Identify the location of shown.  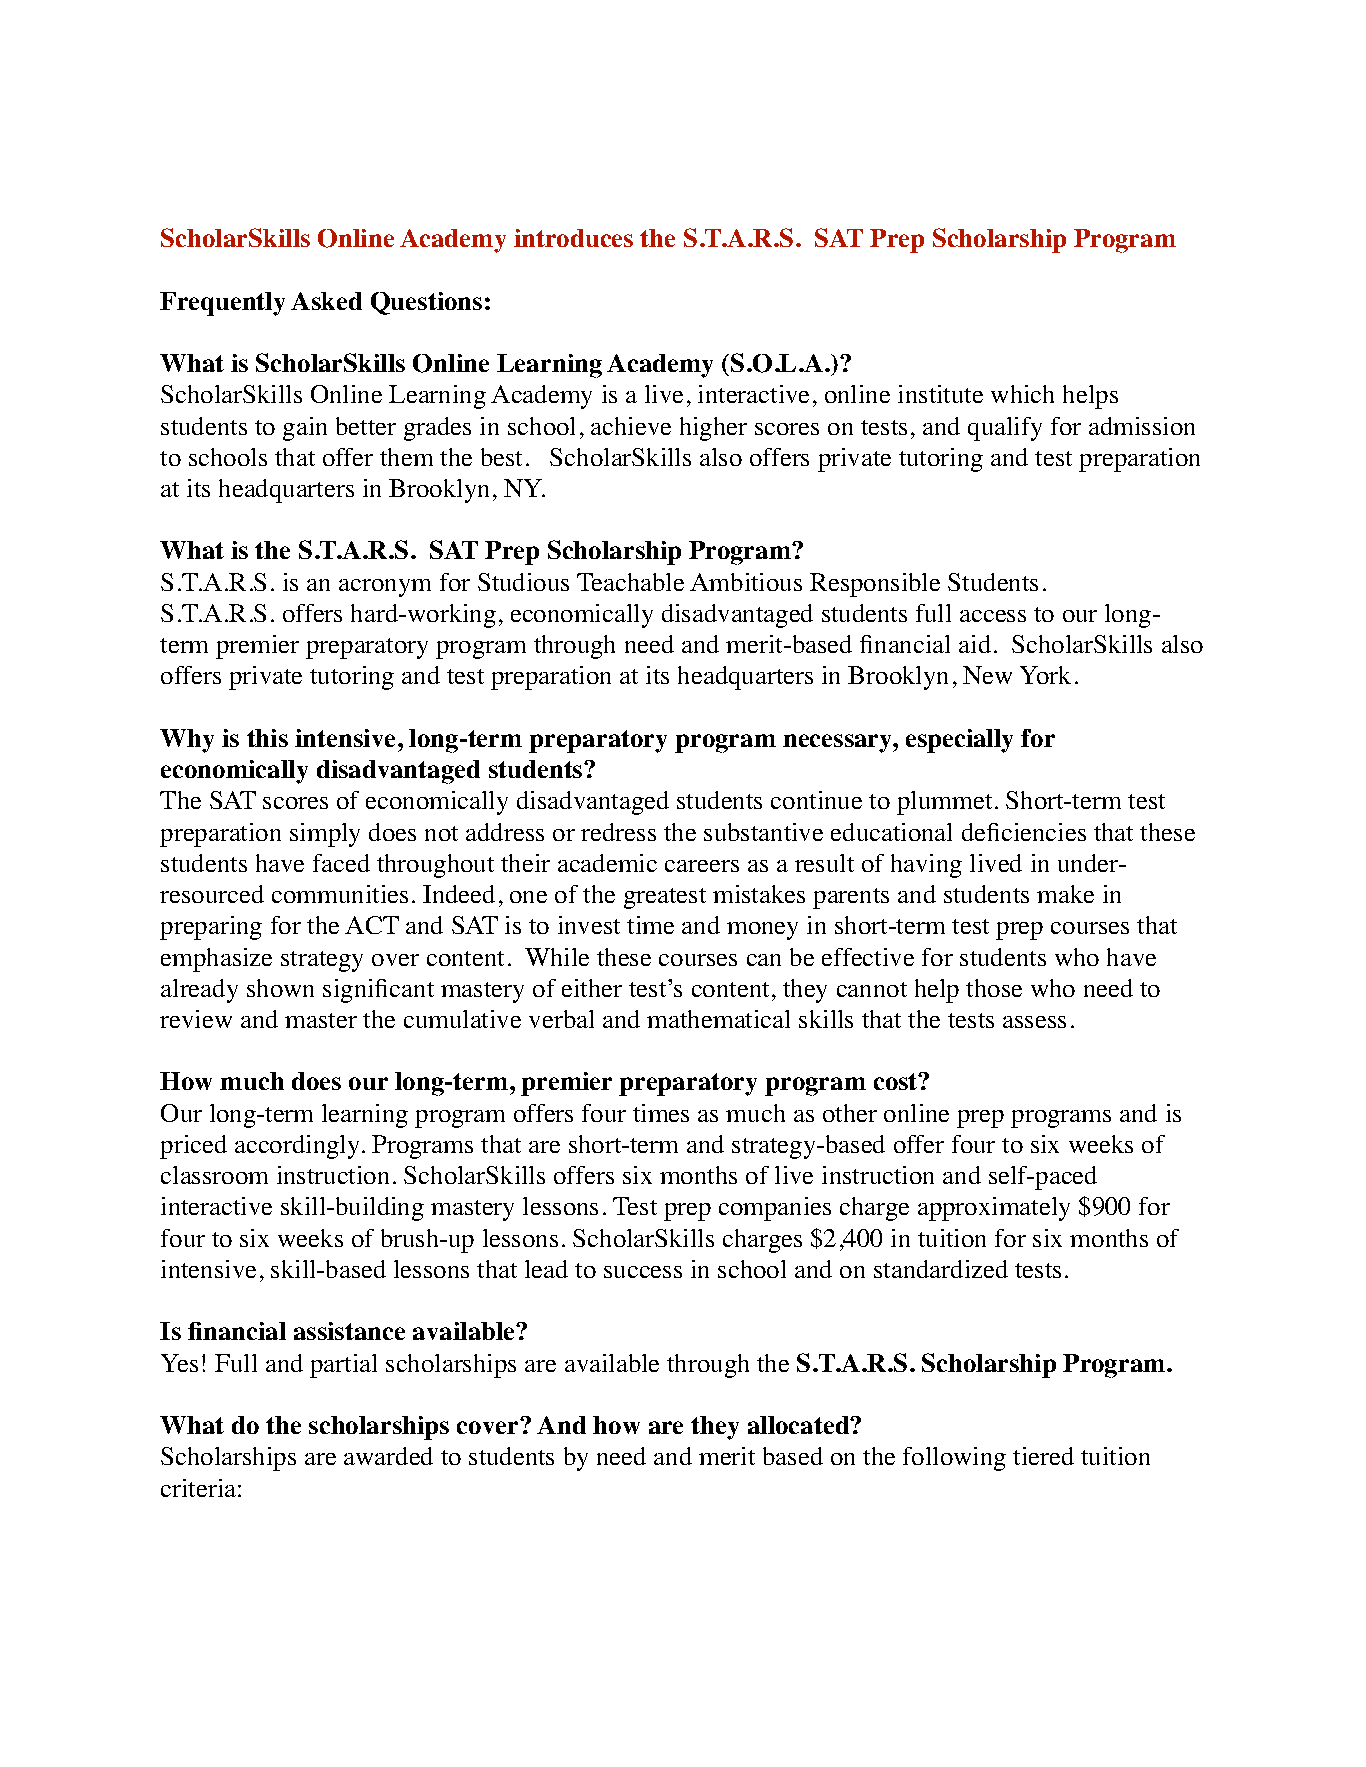
(280, 988).
